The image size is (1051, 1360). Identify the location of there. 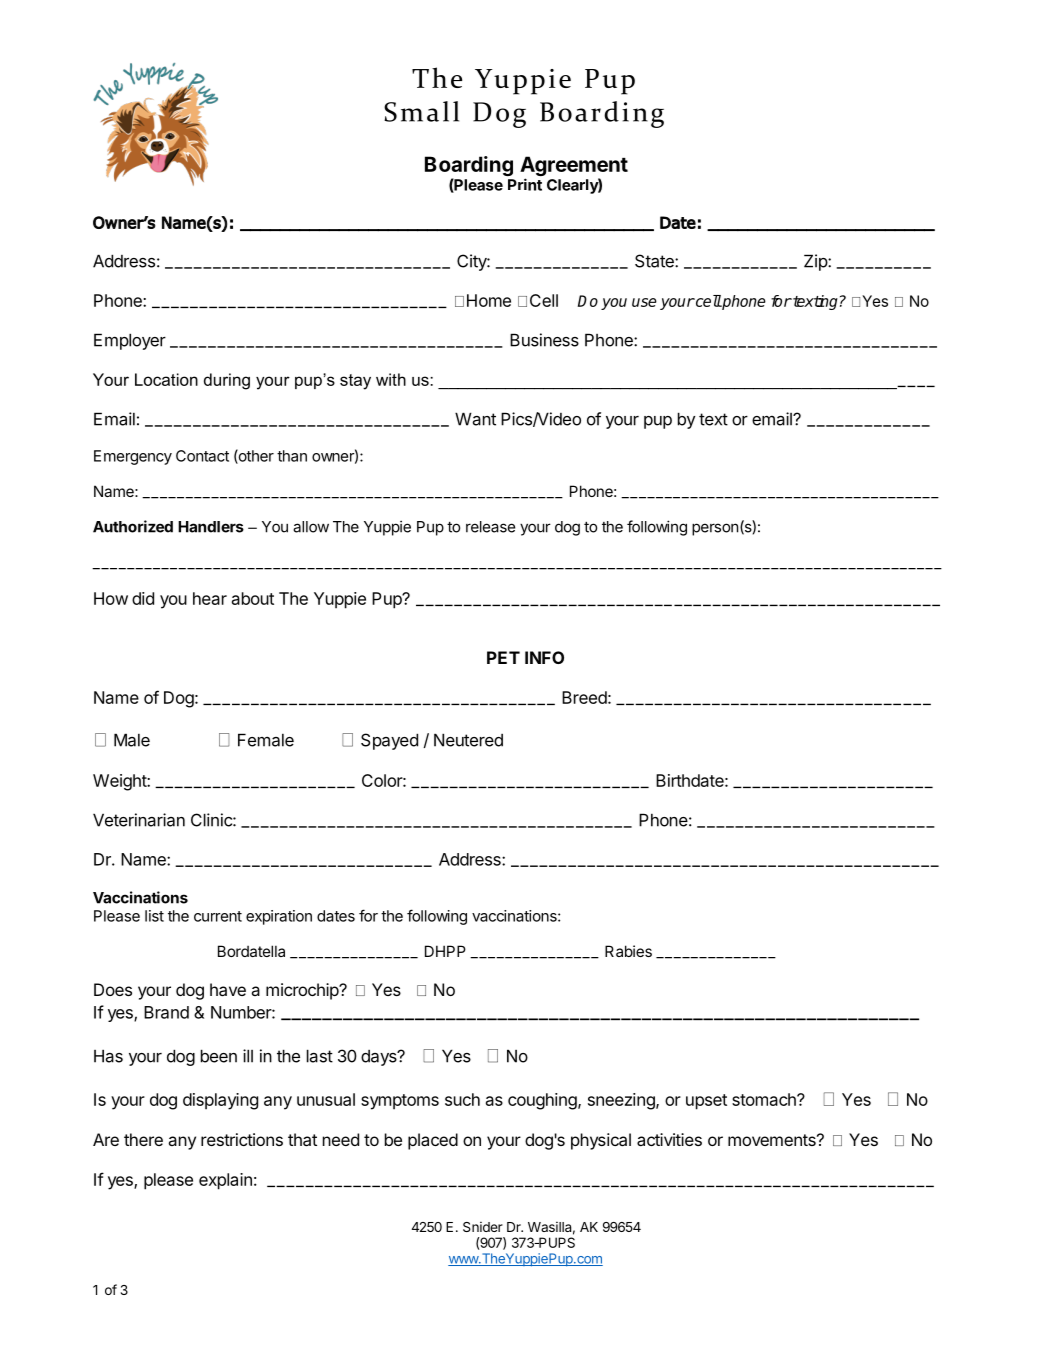
(143, 1139).
